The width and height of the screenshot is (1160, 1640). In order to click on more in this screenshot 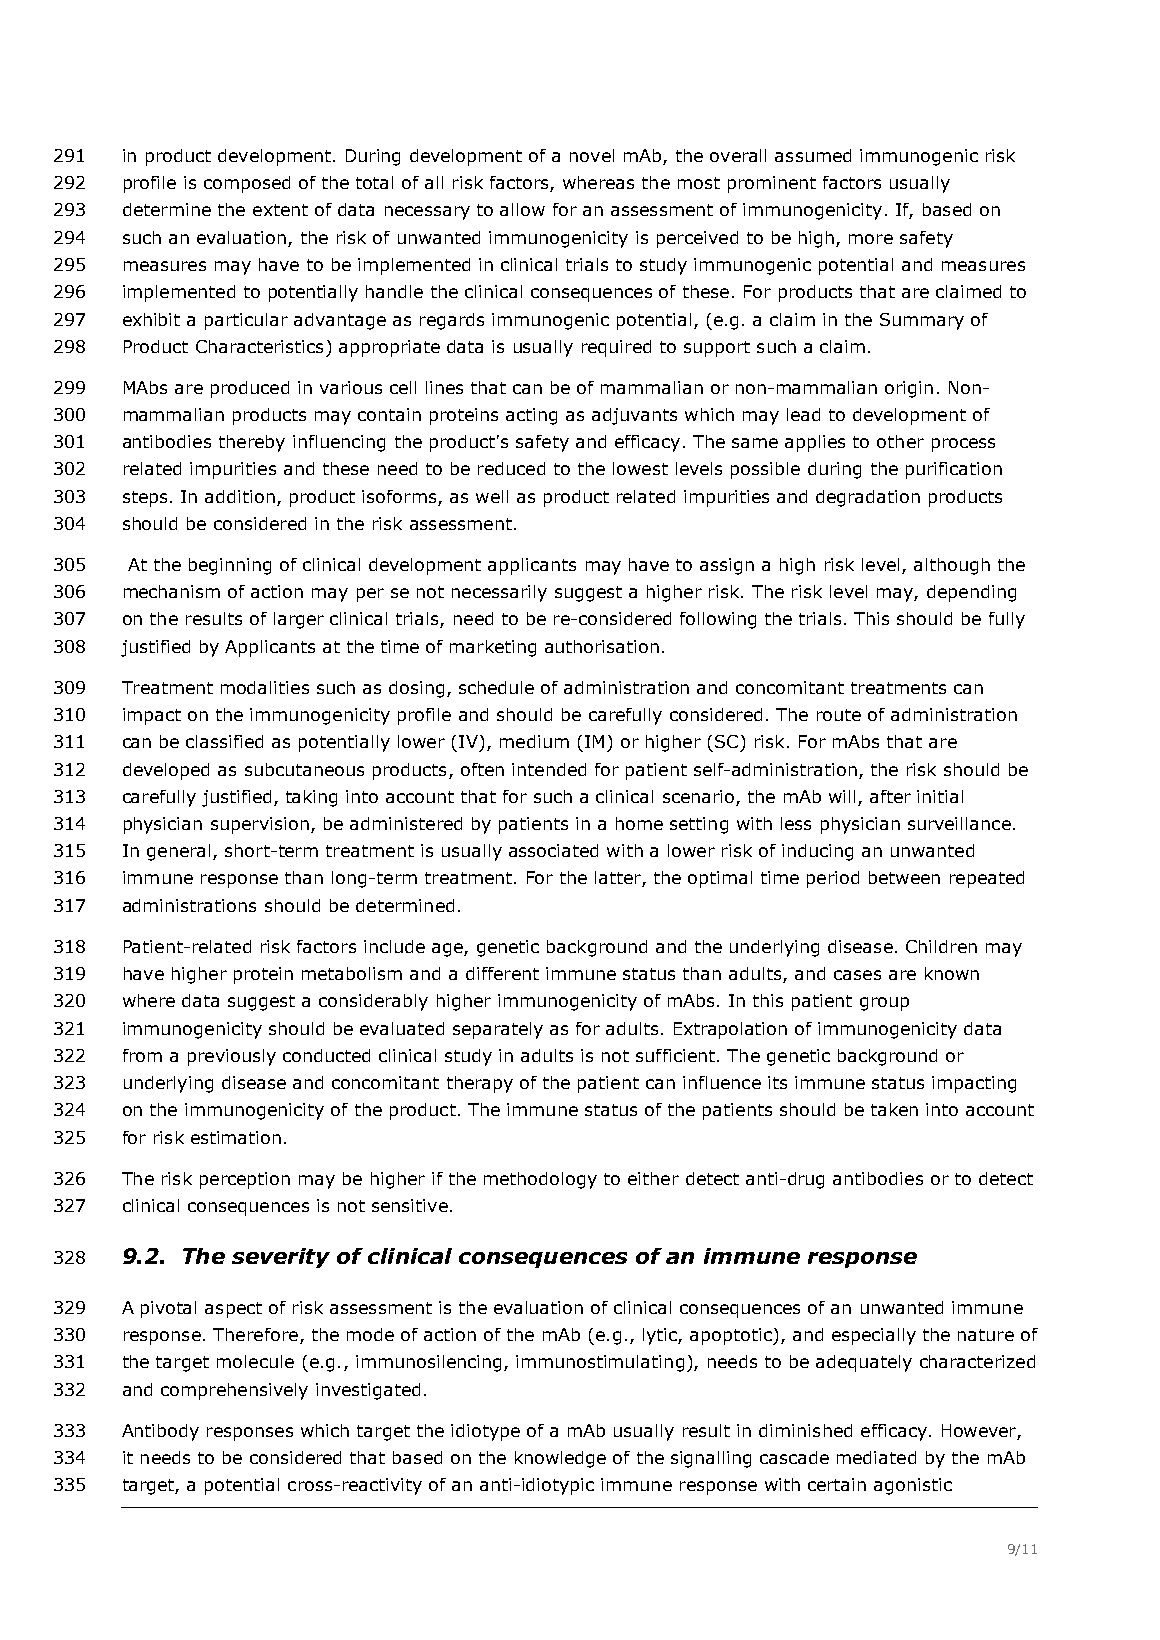, I will do `click(871, 239)`.
